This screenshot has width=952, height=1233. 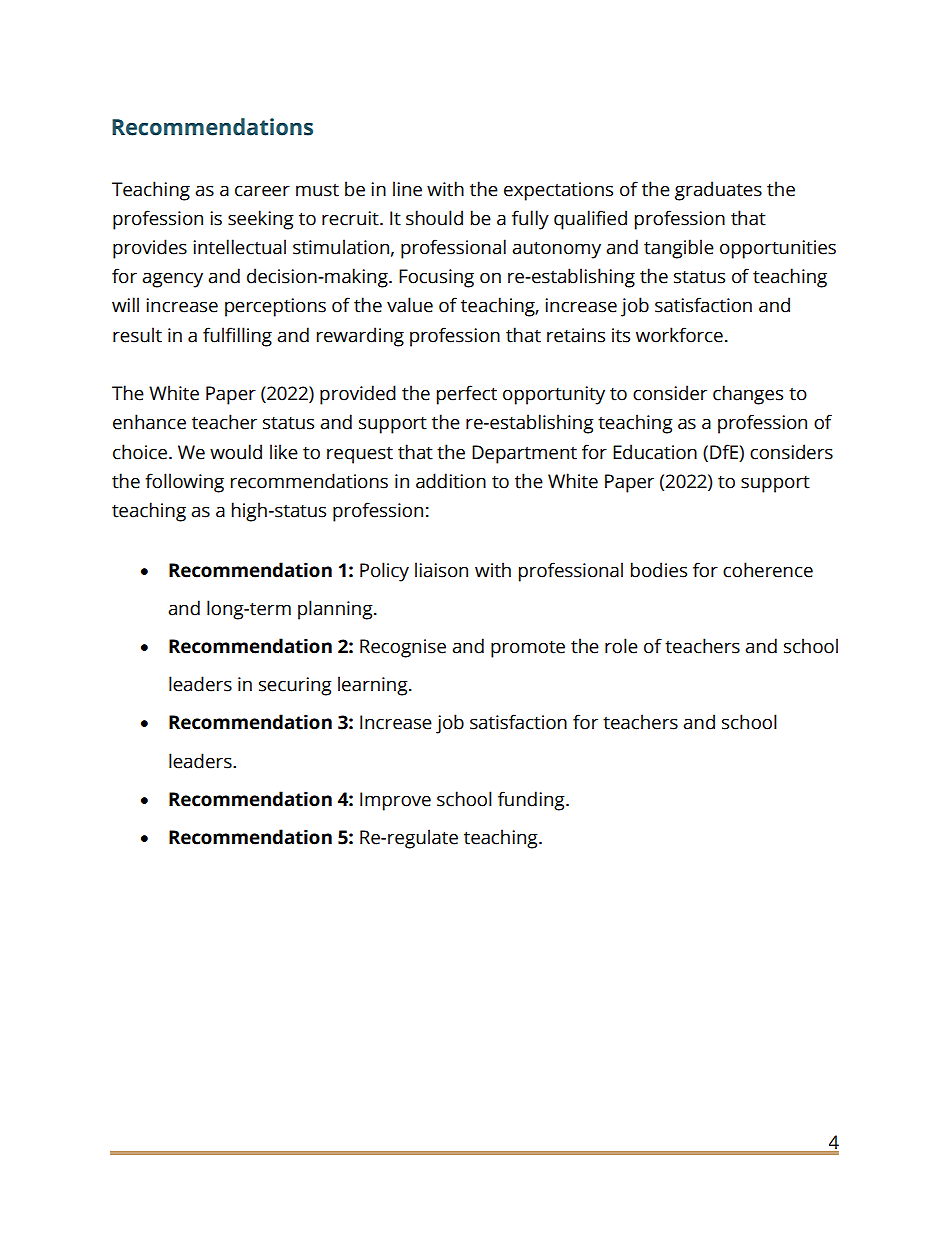 What do you see at coordinates (451, 481) in the screenshot?
I see `addition` at bounding box center [451, 481].
